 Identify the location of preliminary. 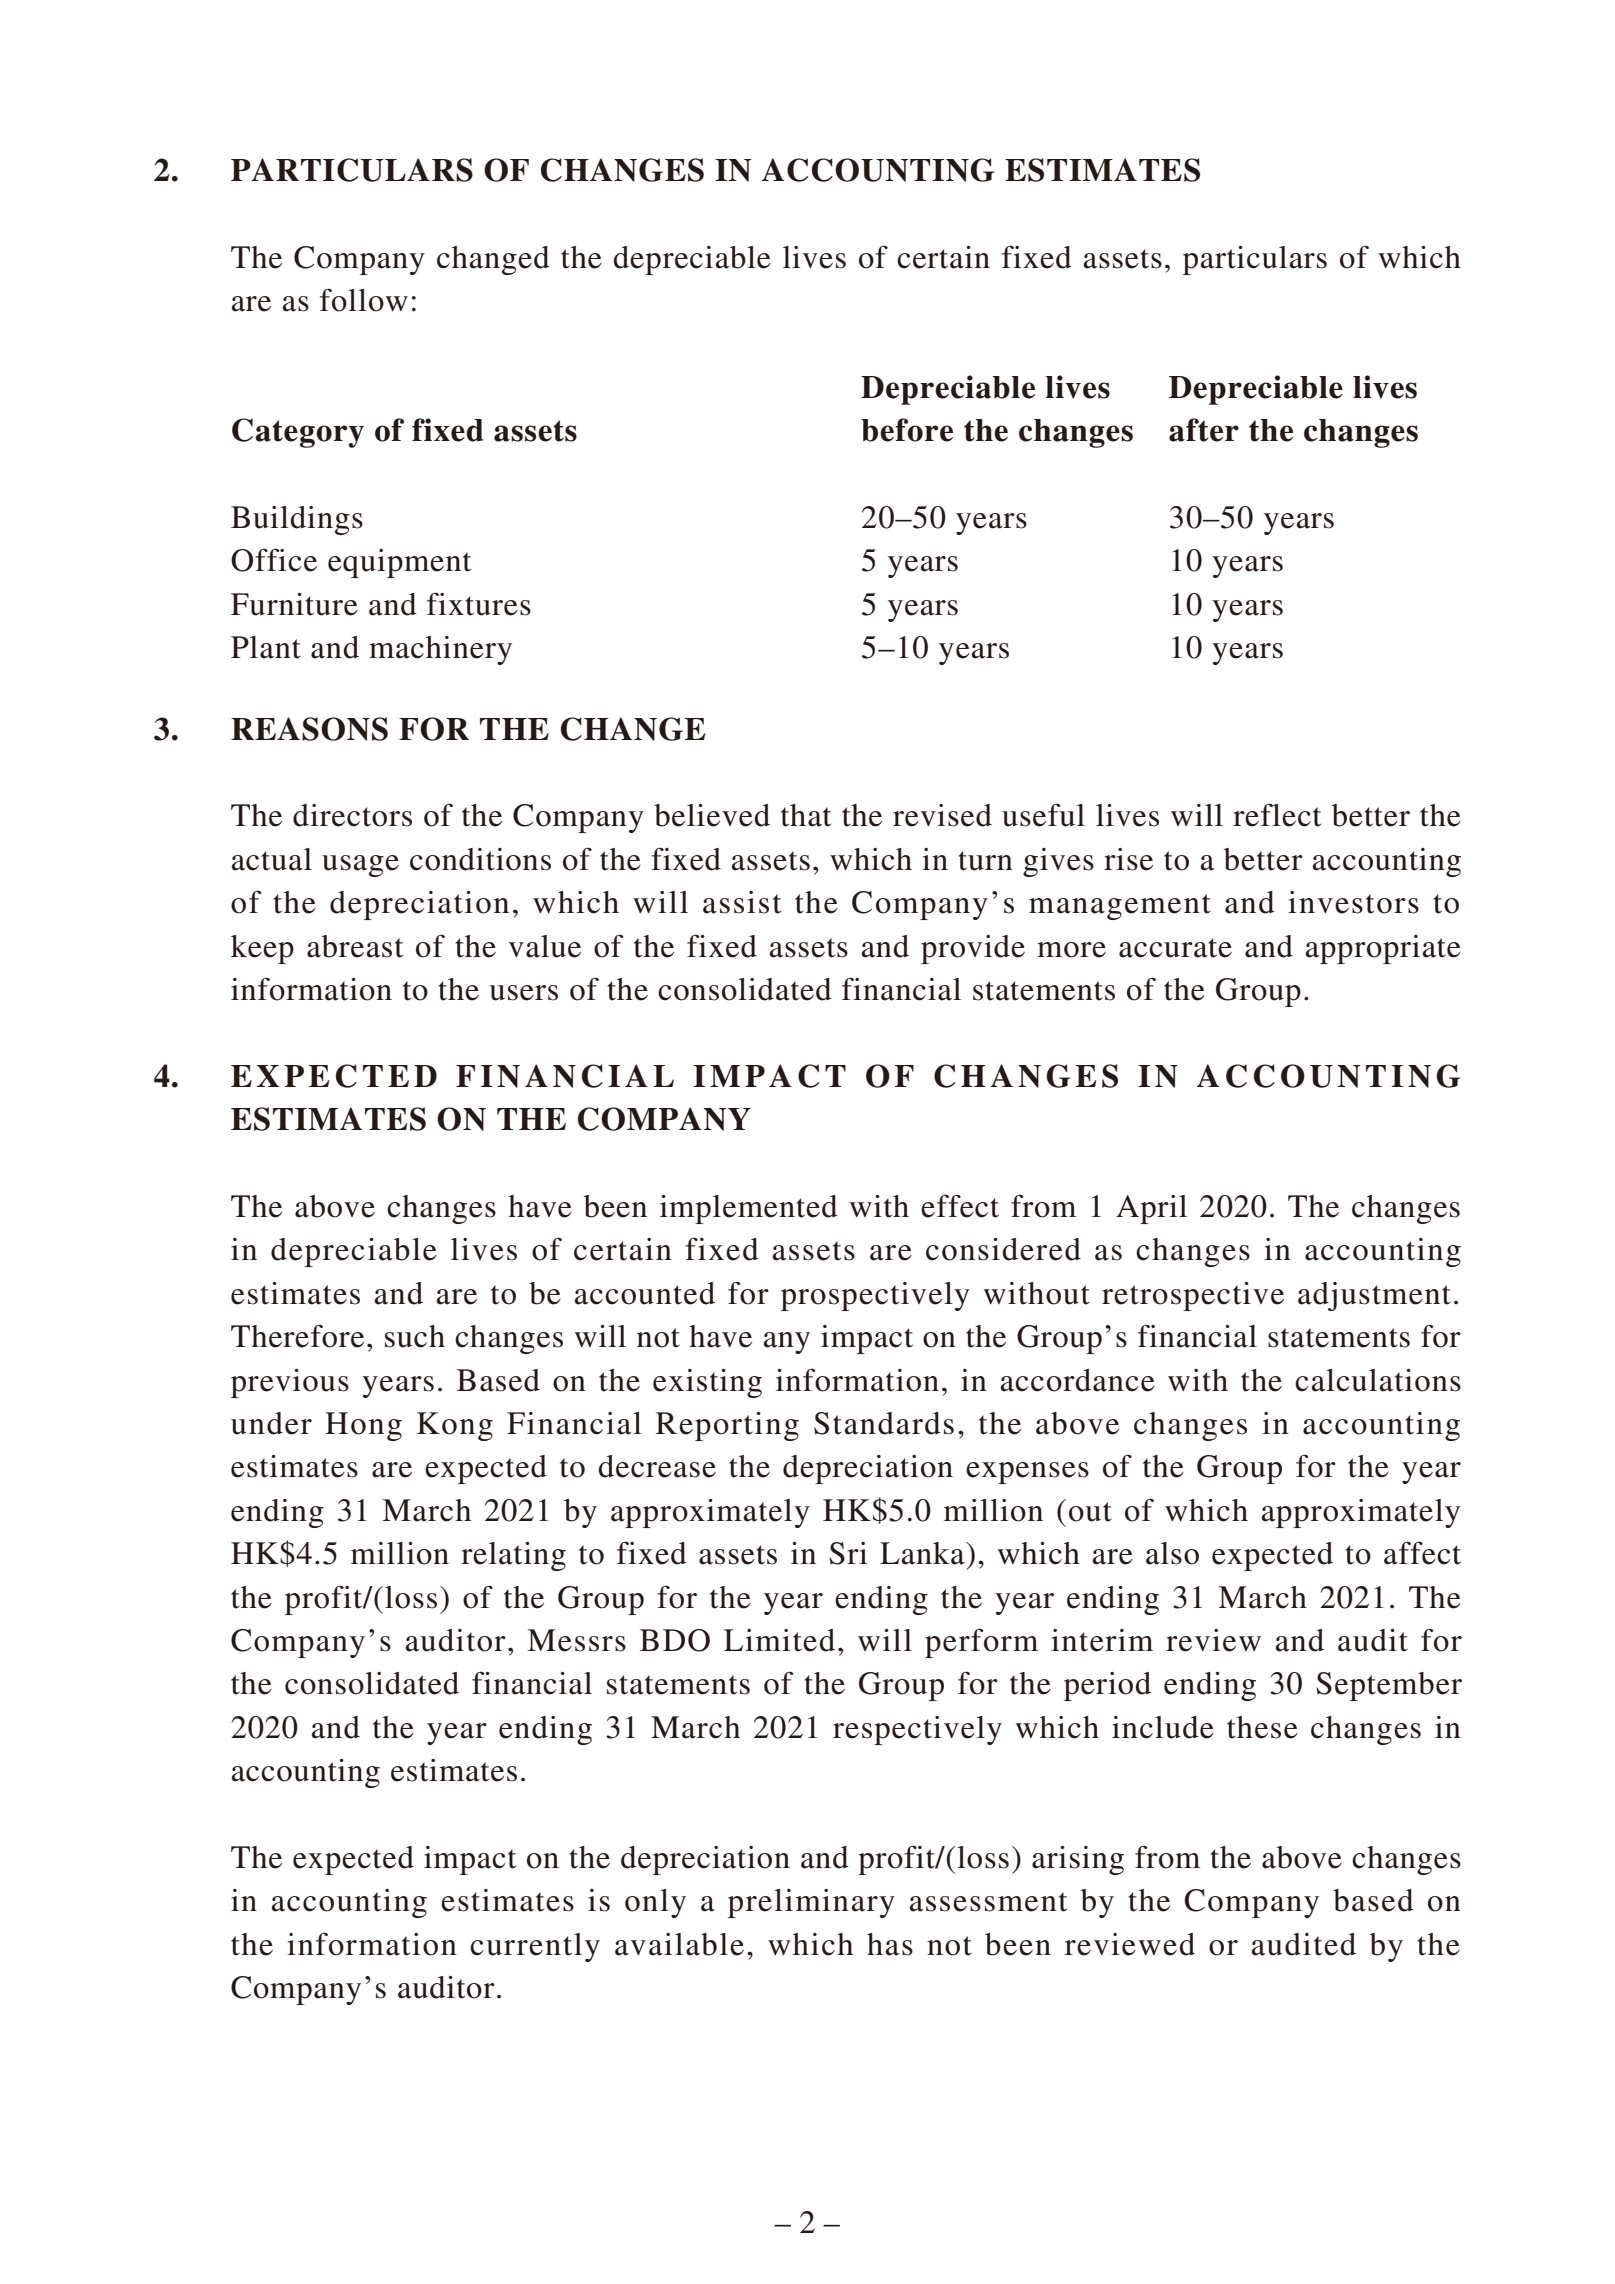
(811, 1903).
